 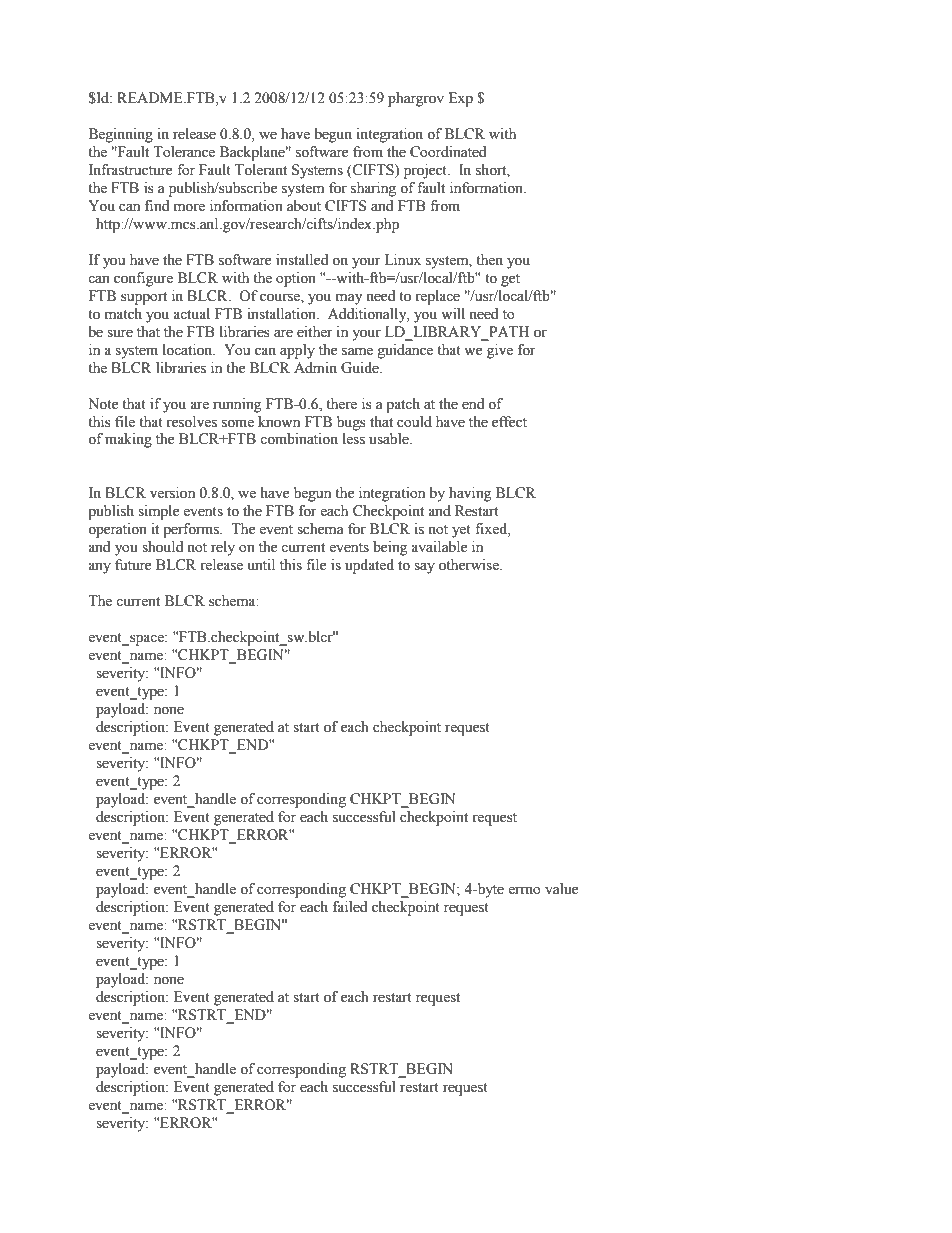 I want to click on bugs, so click(x=351, y=423).
